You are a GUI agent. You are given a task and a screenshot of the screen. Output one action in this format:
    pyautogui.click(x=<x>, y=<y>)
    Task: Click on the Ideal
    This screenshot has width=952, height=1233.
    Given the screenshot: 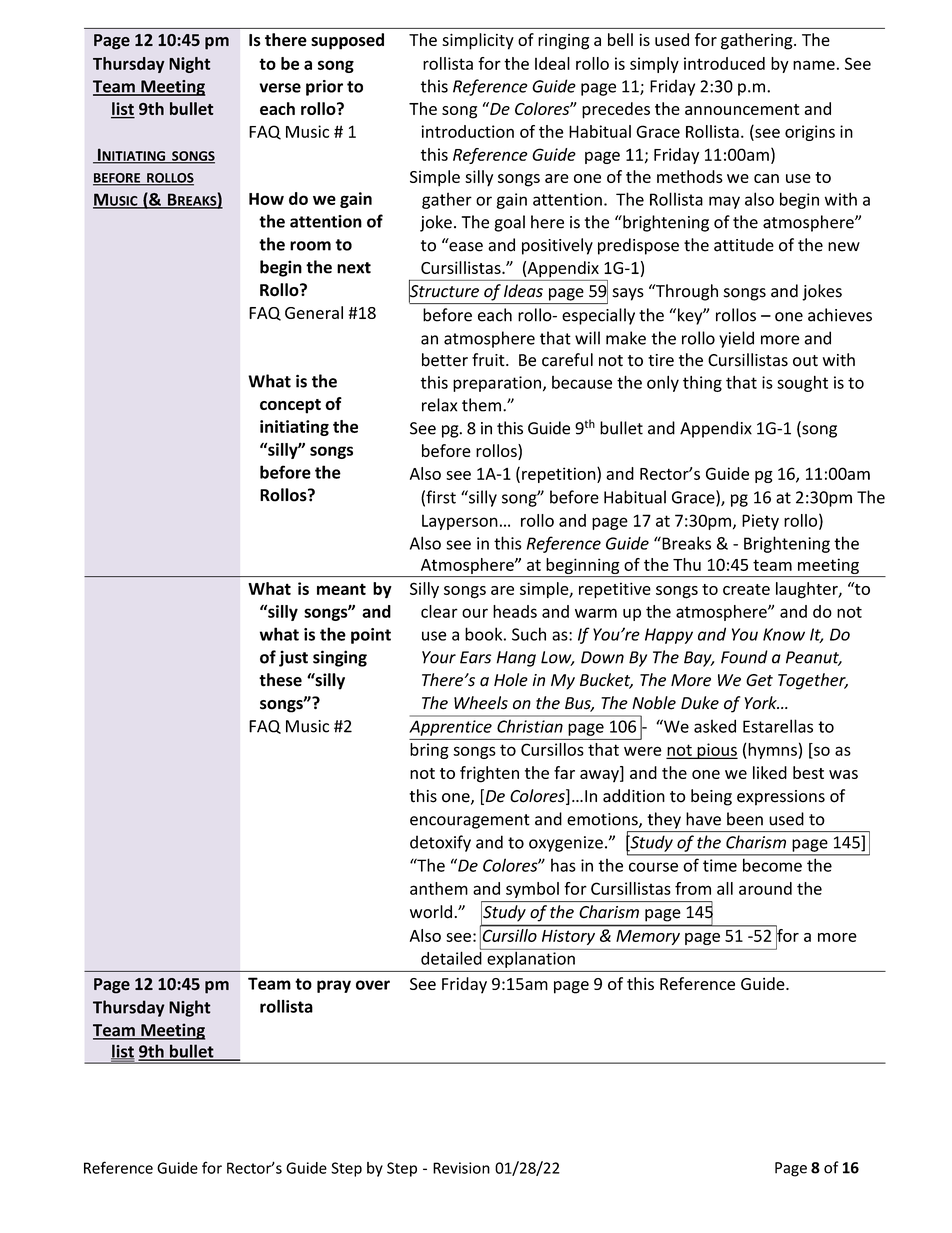 What is the action you would take?
    pyautogui.click(x=552, y=63)
